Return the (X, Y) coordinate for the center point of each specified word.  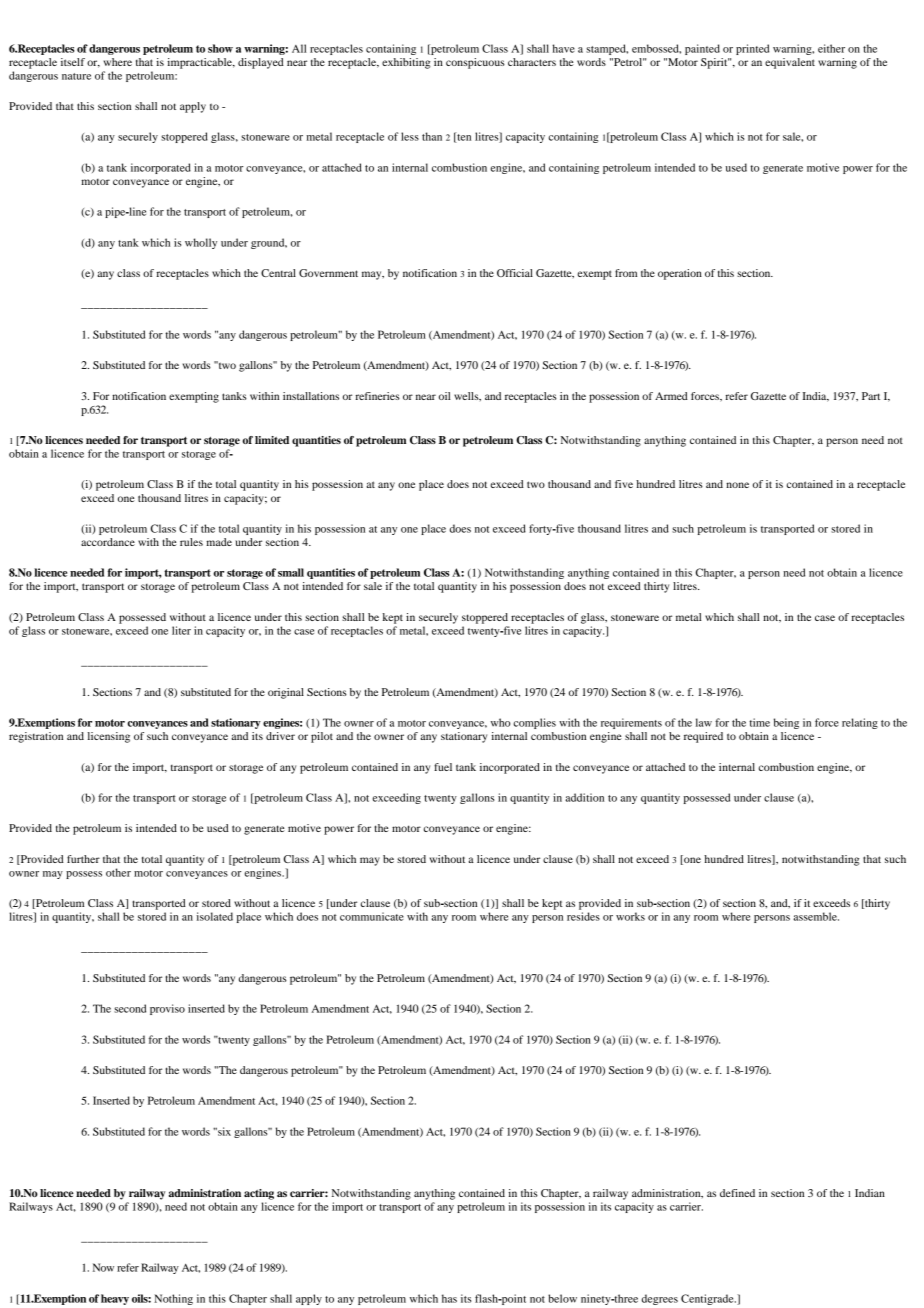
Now (103, 1267)
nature (76, 76)
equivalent (790, 63)
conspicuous (475, 63)
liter (181, 630)
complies (535, 723)
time (759, 722)
